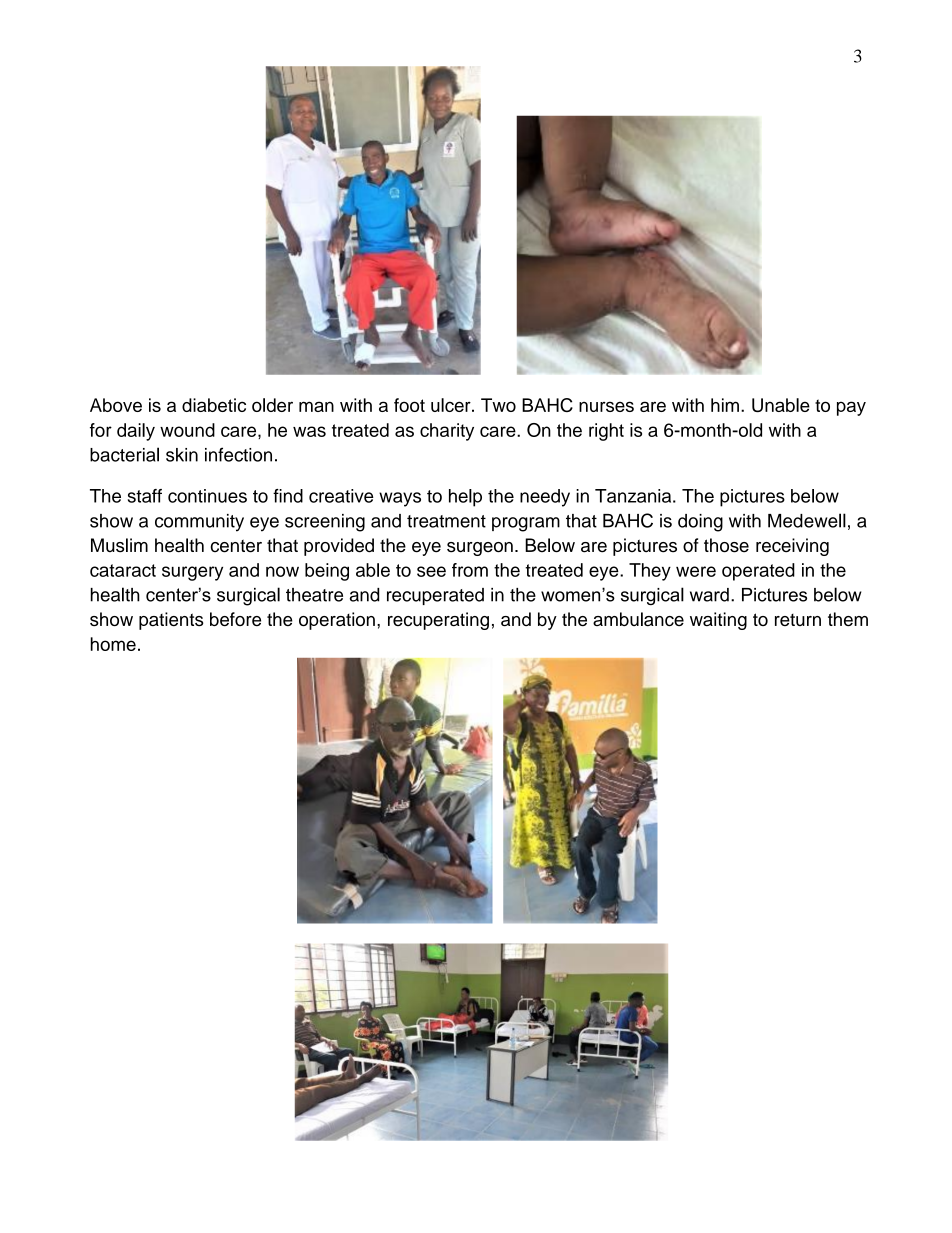 Image resolution: width=952 pixels, height=1233 pixels. What do you see at coordinates (207, 496) in the page?
I see `continues` at bounding box center [207, 496].
